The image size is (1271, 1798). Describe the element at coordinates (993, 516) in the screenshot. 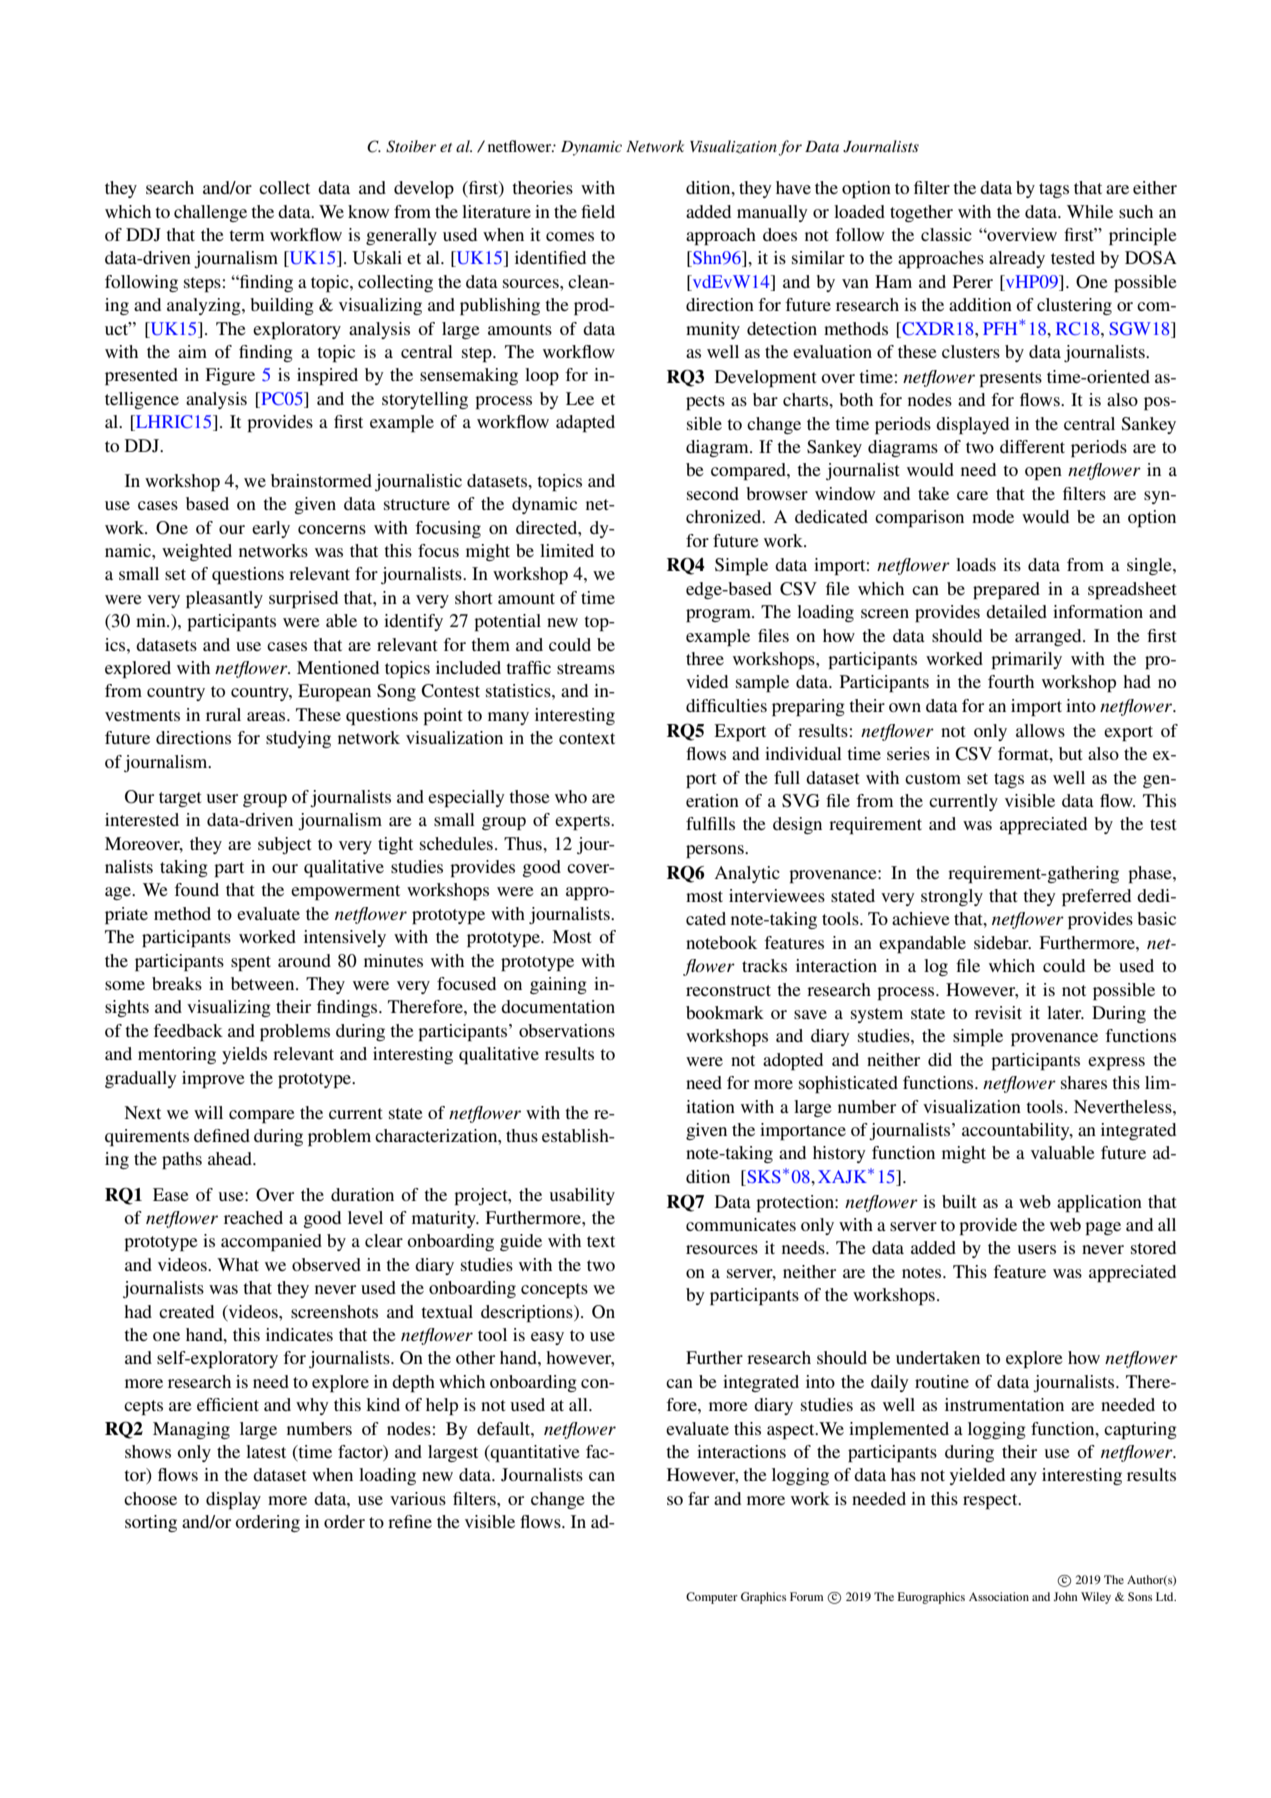

I see `mode` at that location.
